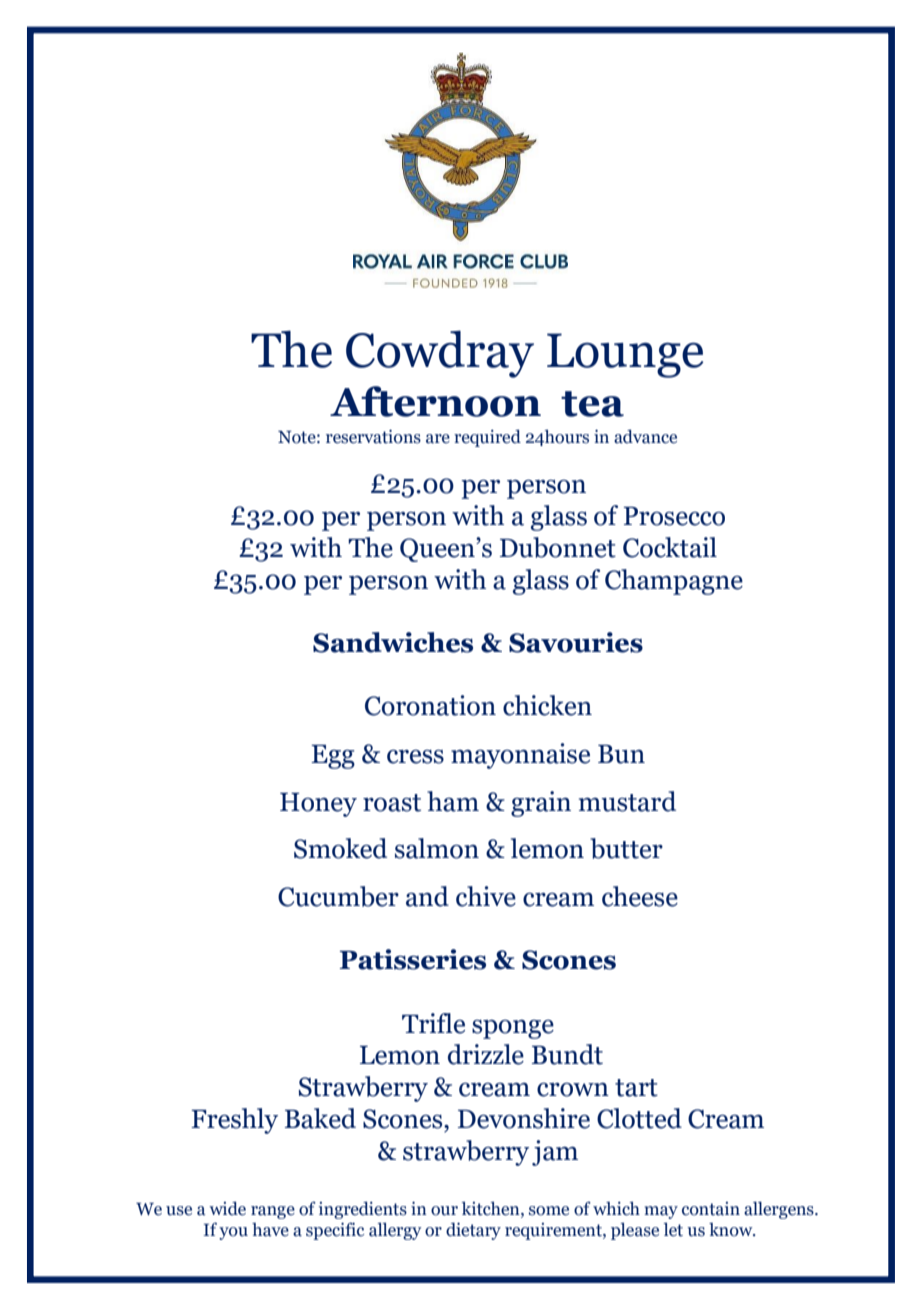 This screenshot has width=924, height=1311. Describe the element at coordinates (273, 1212) in the screenshot. I see `range` at that location.
